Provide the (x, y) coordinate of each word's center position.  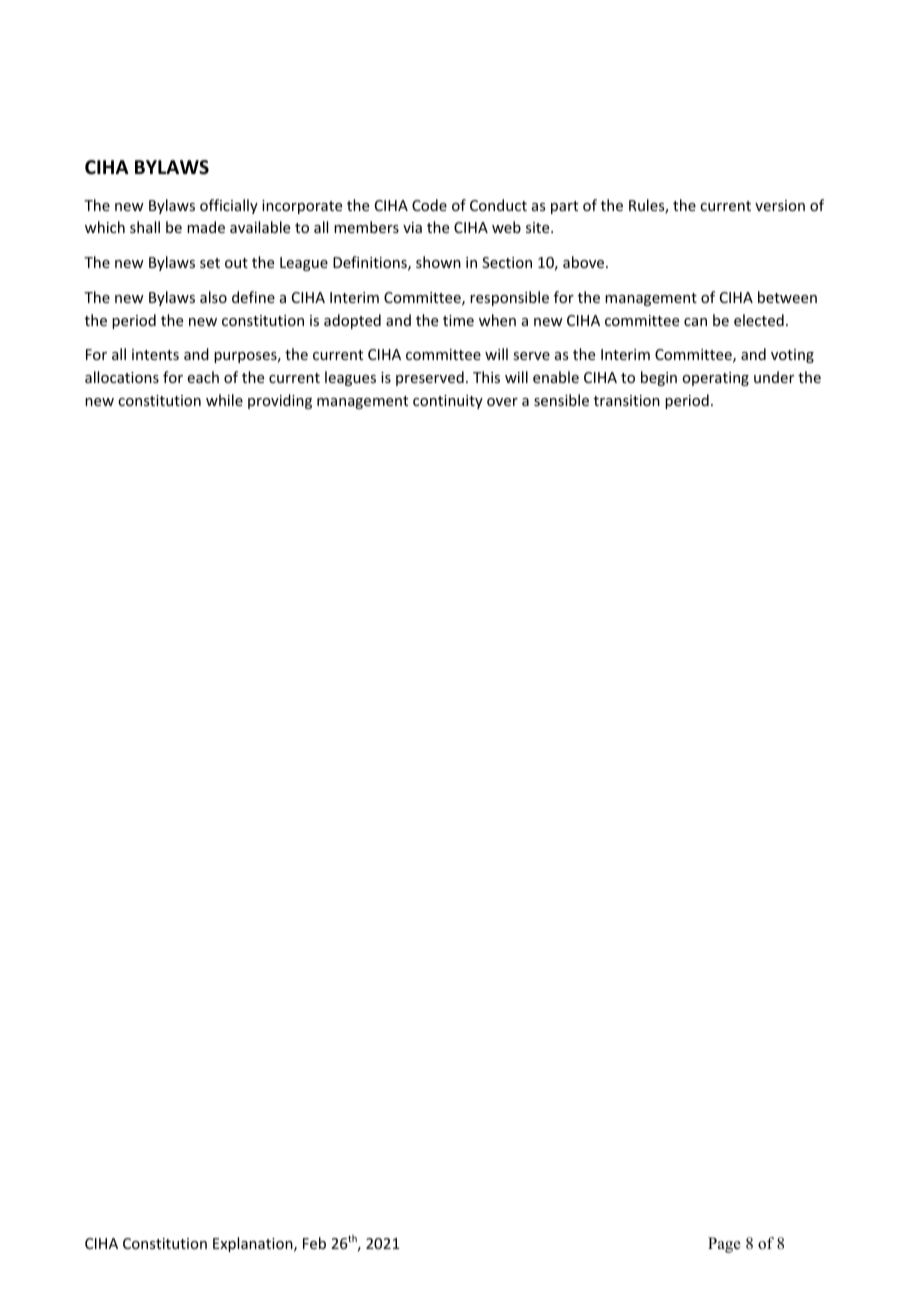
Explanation (254, 1244)
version (780, 205)
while (224, 400)
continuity (448, 402)
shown (438, 262)
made (206, 227)
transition (627, 400)
